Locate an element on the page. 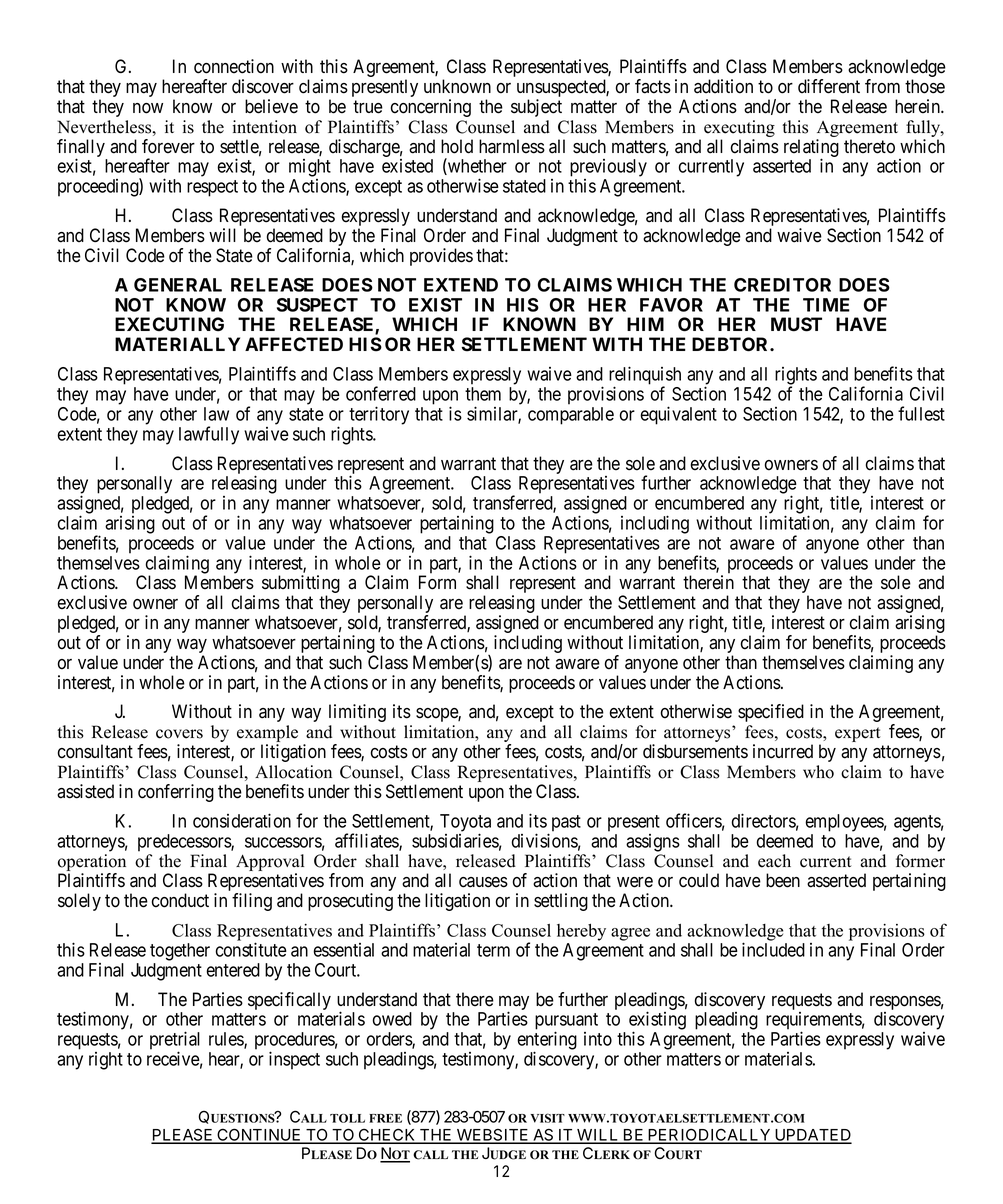  connection is located at coordinates (234, 66).
